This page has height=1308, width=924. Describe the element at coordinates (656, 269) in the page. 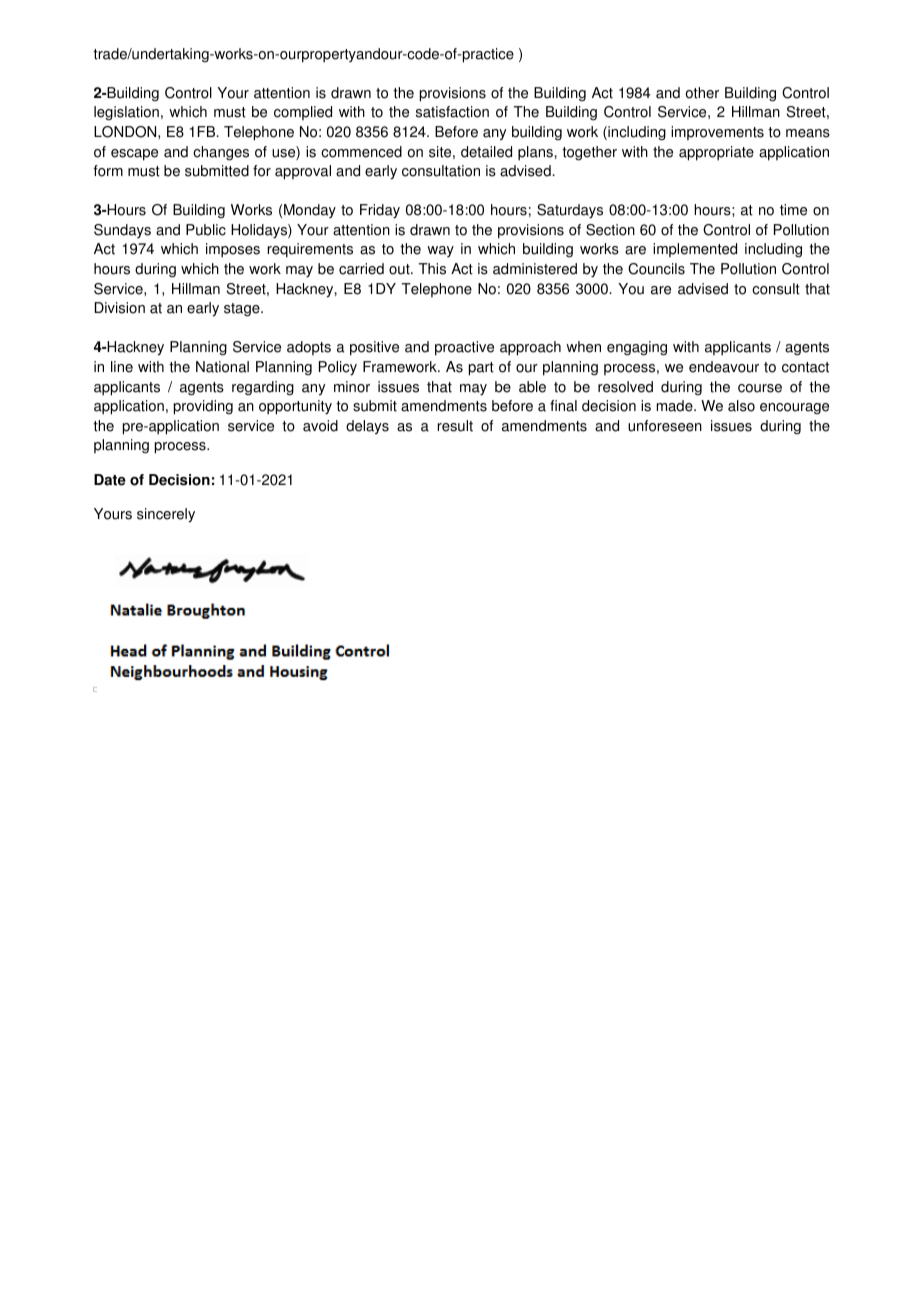

I see `Councils` at that location.
